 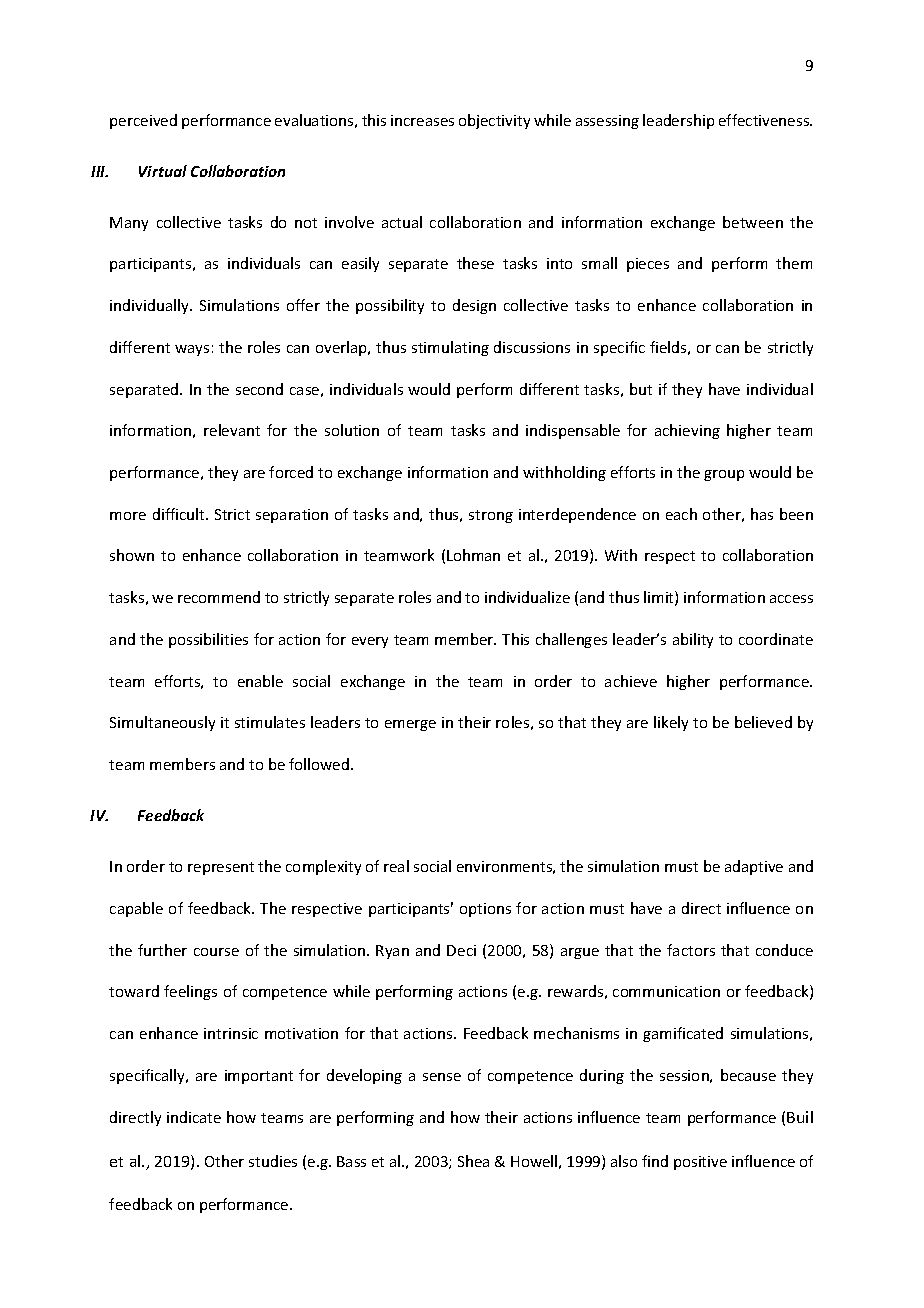 What do you see at coordinates (221, 868) in the screenshot?
I see `represent` at bounding box center [221, 868].
